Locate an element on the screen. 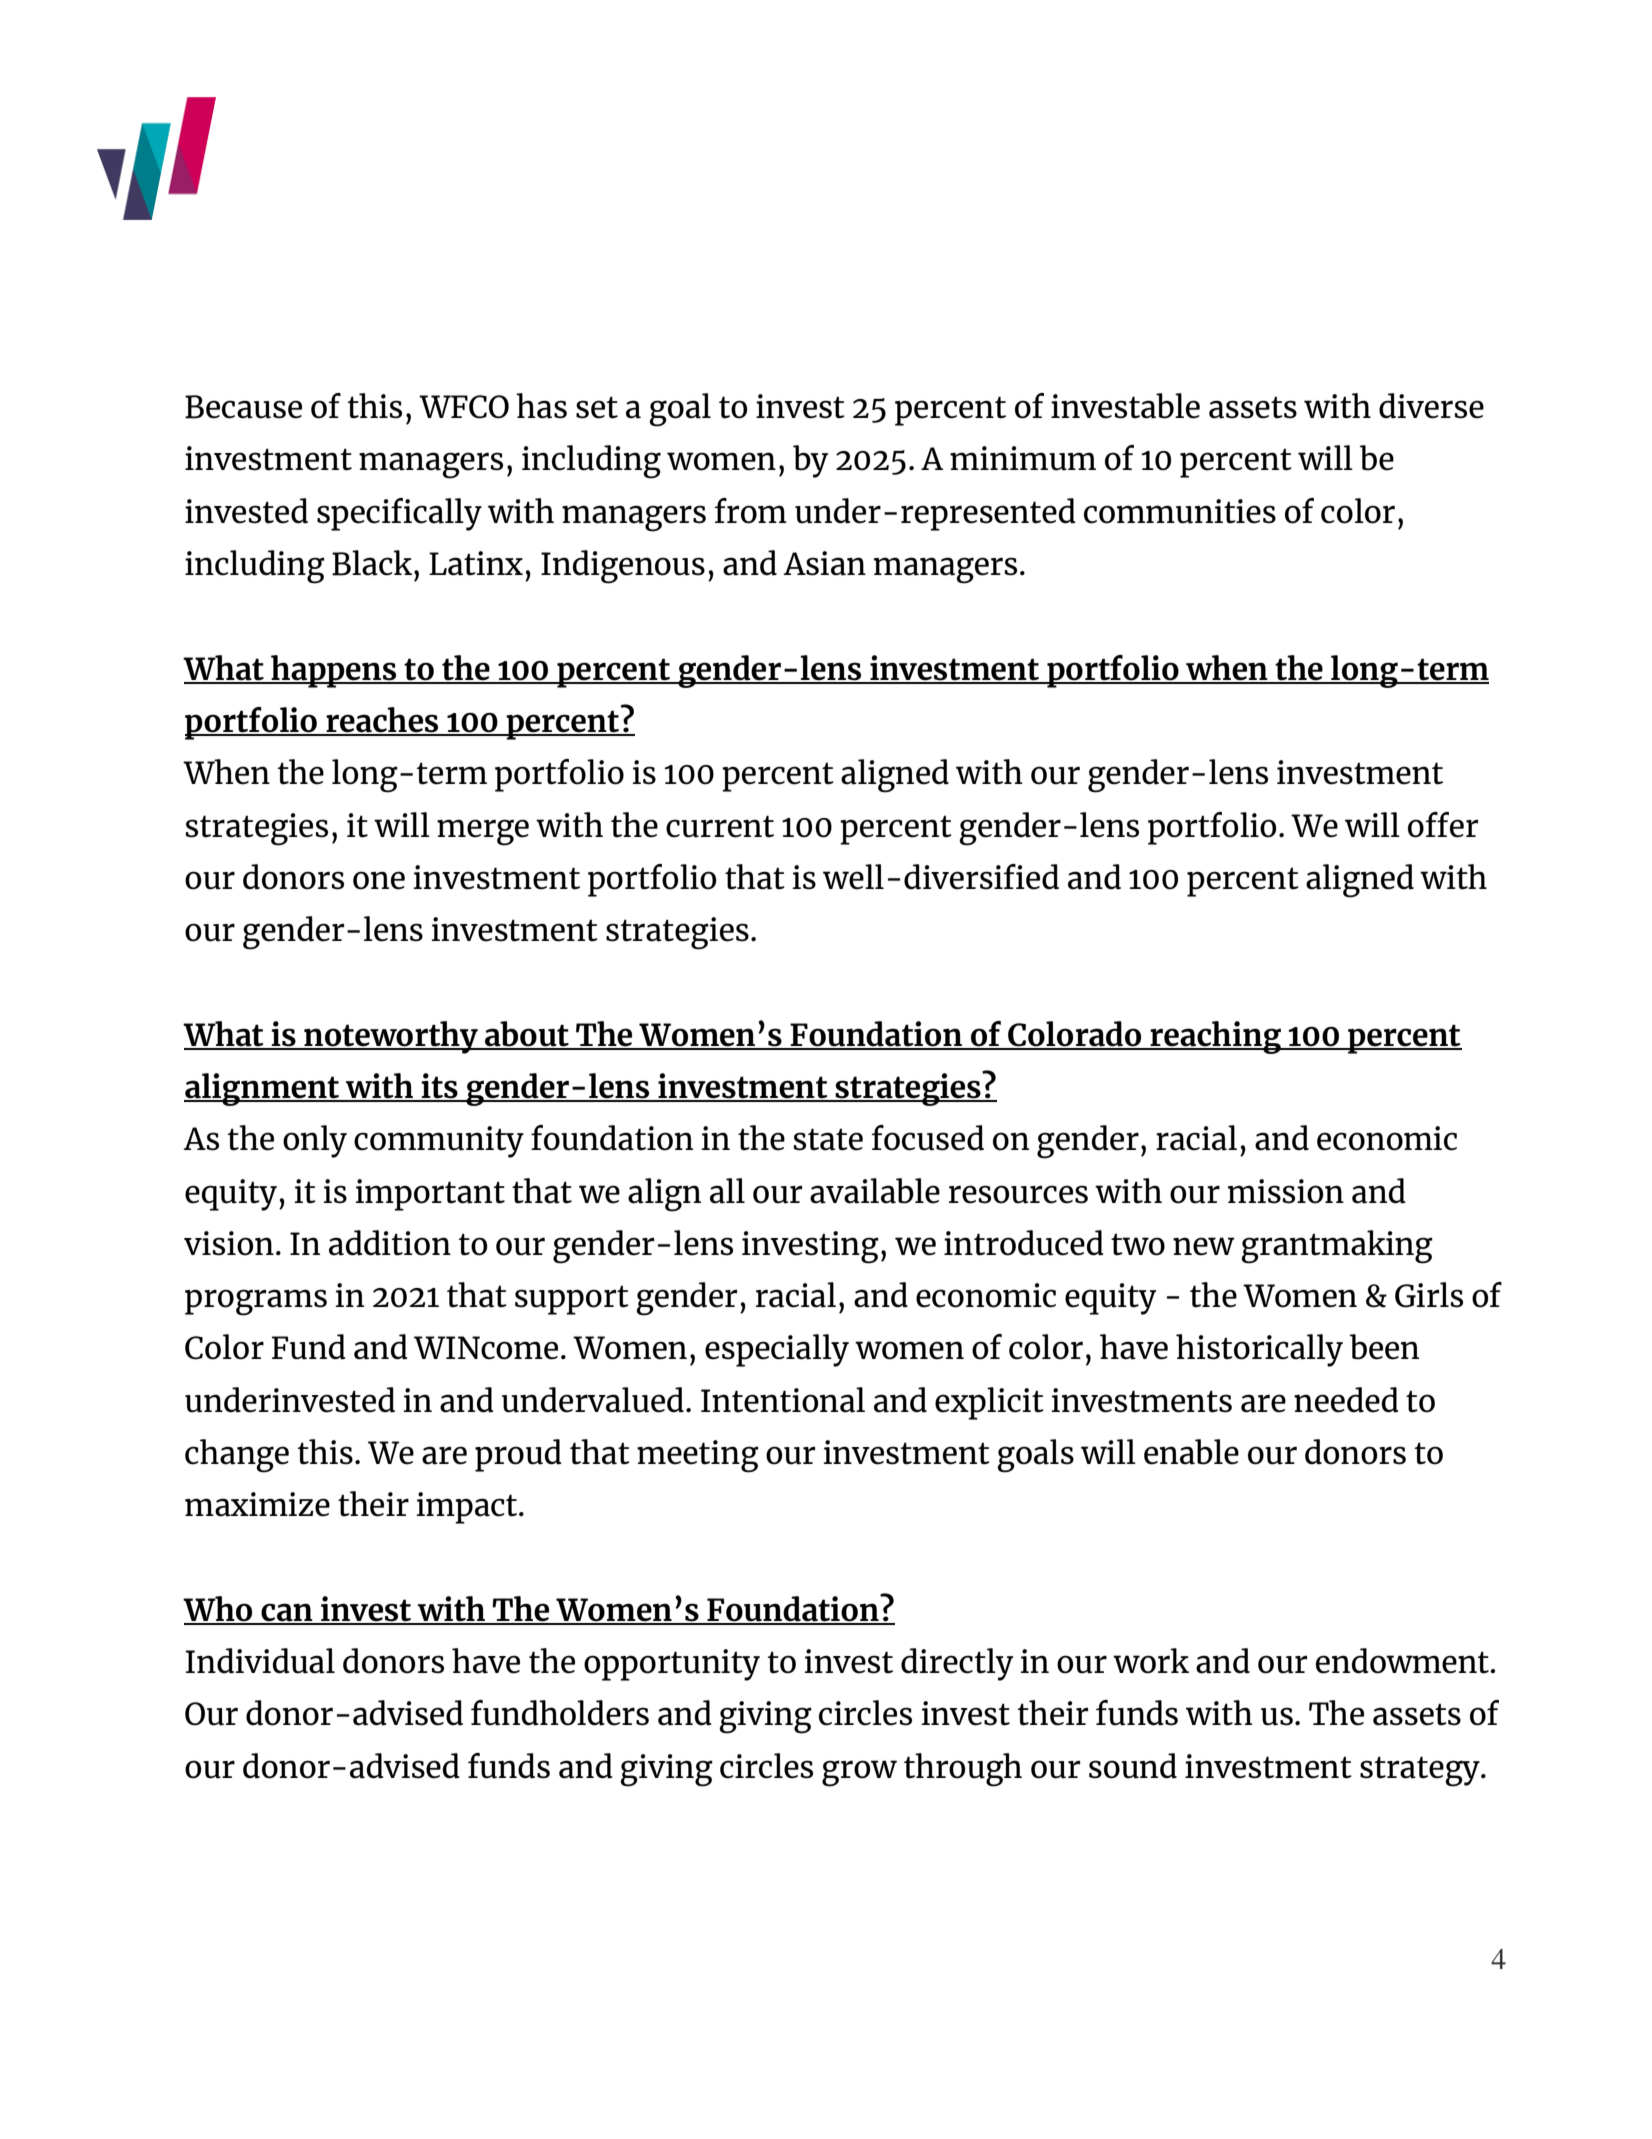 This screenshot has width=1652, height=2139. current is located at coordinates (720, 826).
